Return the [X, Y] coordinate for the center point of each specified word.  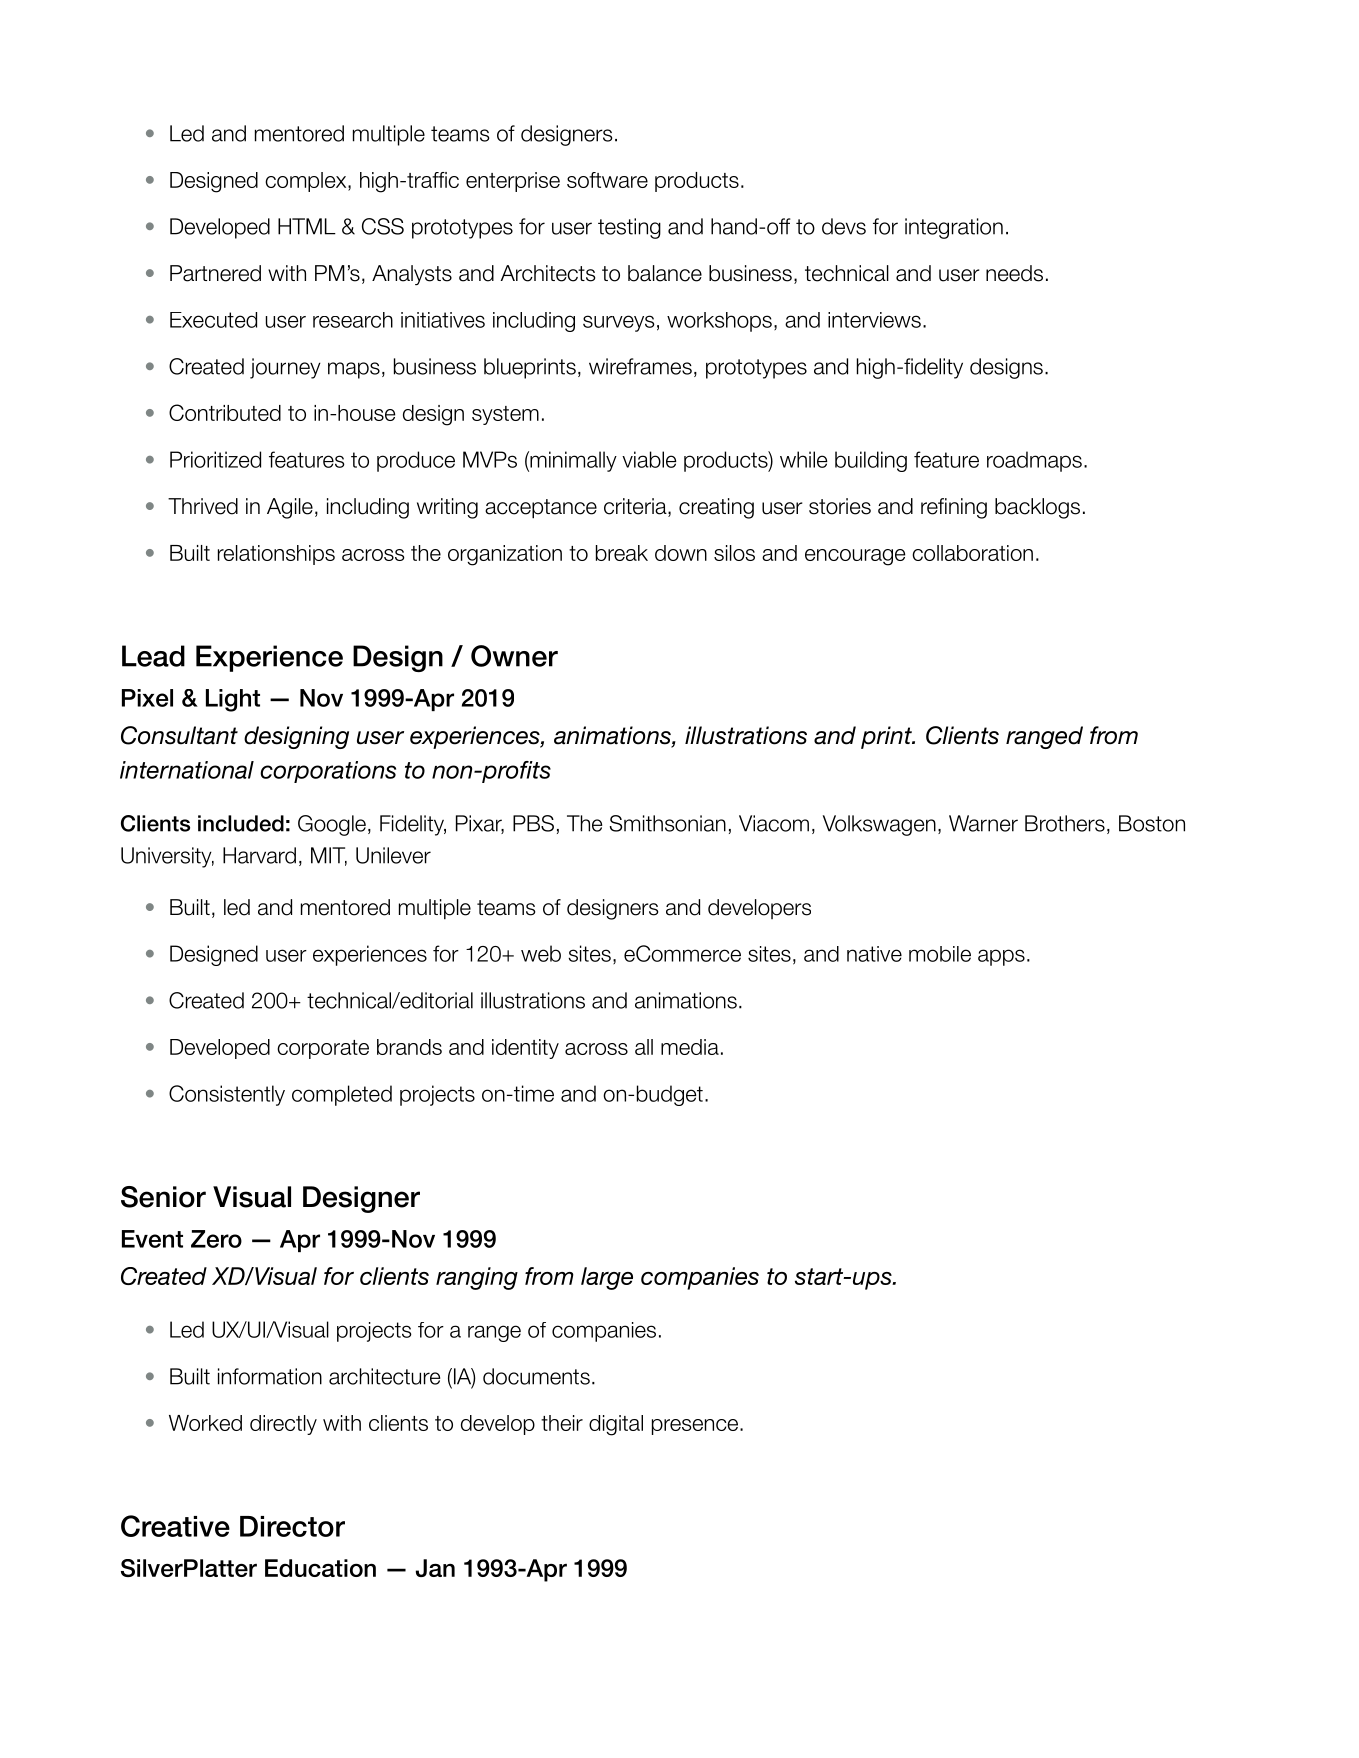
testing [629, 228]
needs [1014, 273]
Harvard [259, 855]
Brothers [1065, 823]
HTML [307, 226]
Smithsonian [668, 823]
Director [292, 1526]
